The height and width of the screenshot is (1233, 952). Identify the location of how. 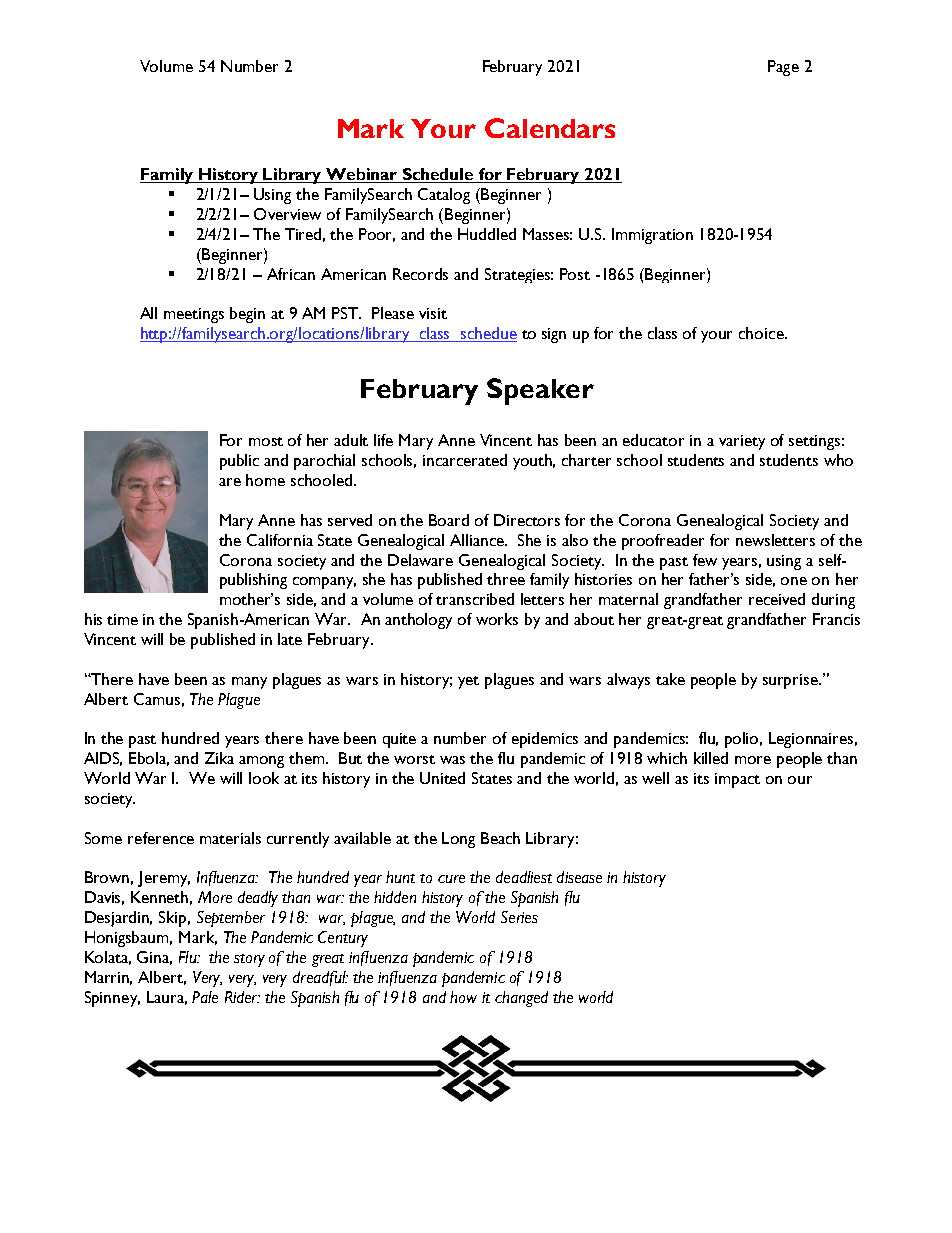
(463, 997).
